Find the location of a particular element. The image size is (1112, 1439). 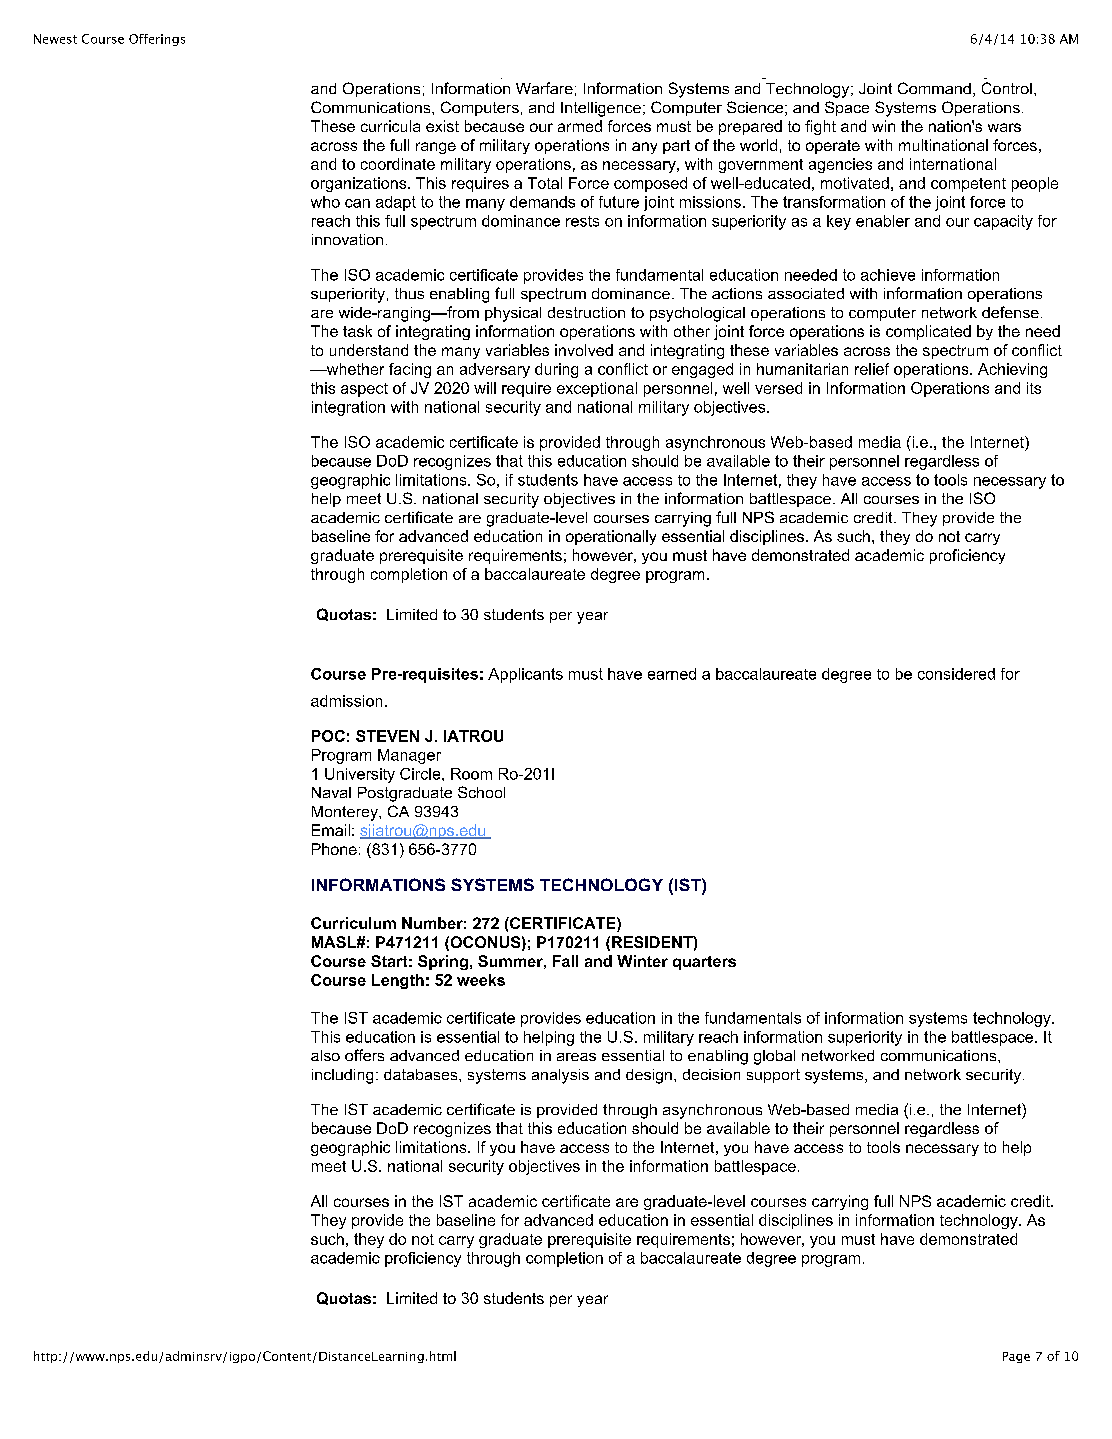

considered is located at coordinates (956, 674).
